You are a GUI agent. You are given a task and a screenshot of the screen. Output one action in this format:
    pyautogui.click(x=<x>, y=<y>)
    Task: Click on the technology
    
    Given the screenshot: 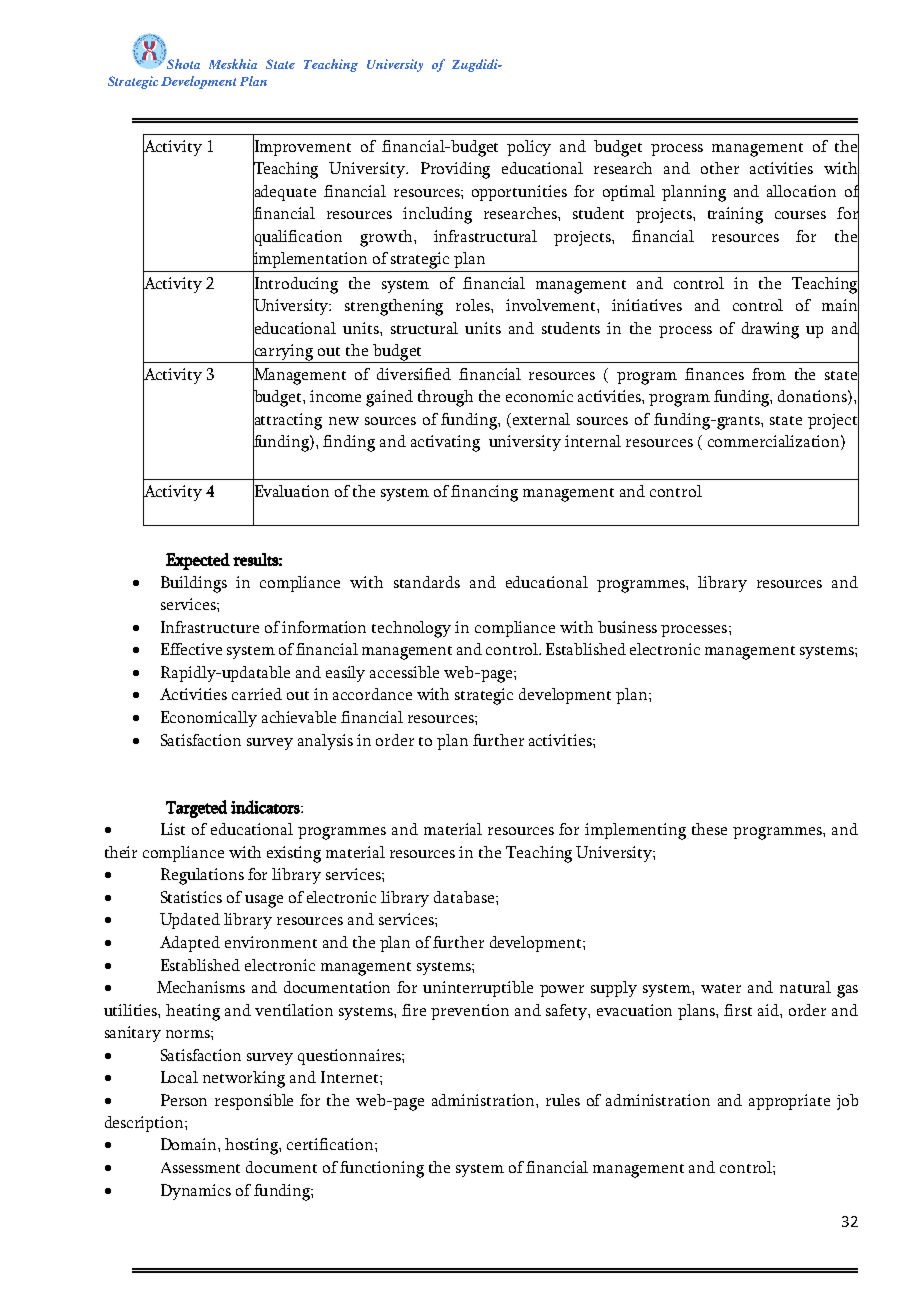 What is the action you would take?
    pyautogui.click(x=411, y=629)
